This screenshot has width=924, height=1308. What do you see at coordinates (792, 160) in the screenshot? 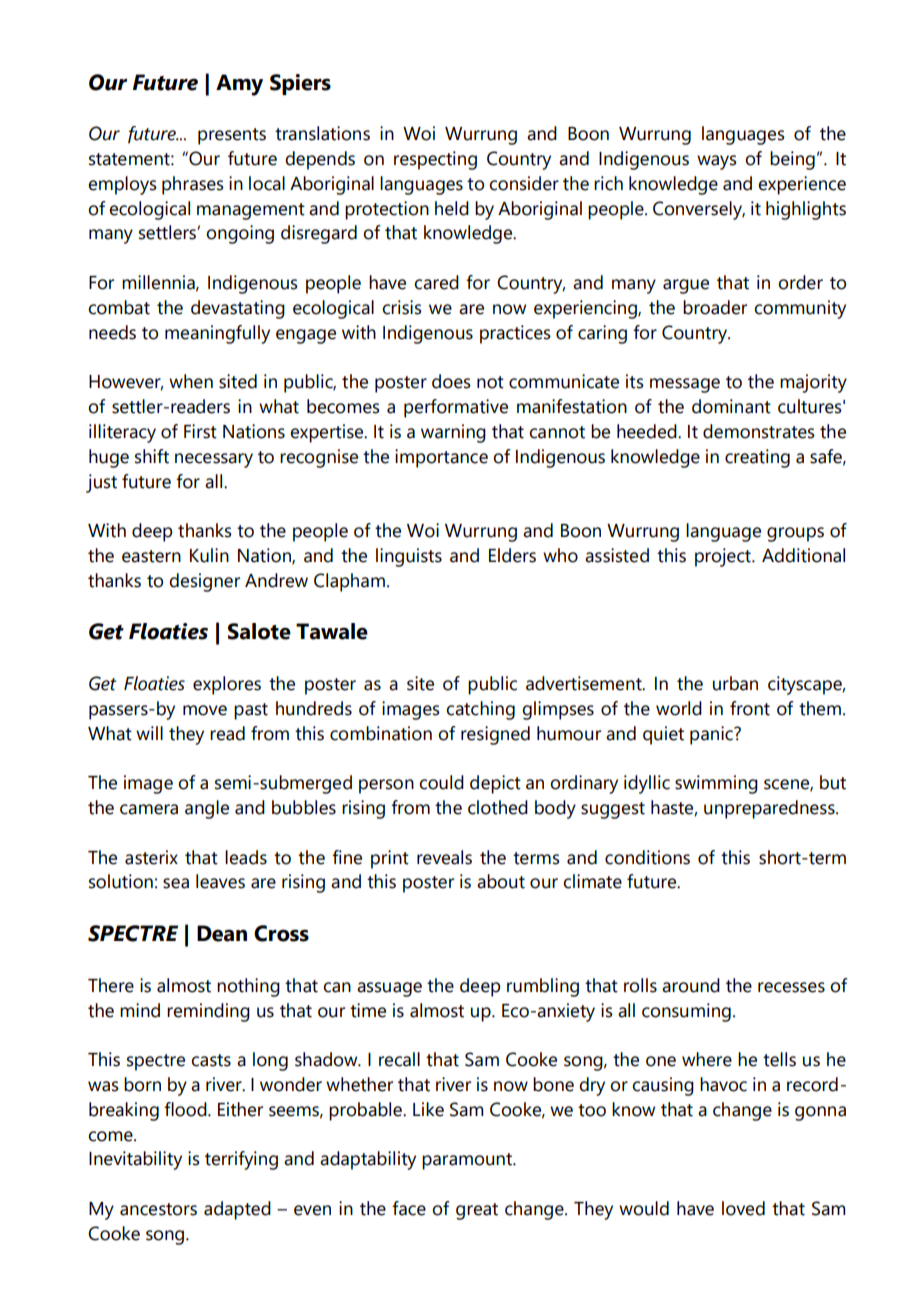
I see `being` at bounding box center [792, 160].
